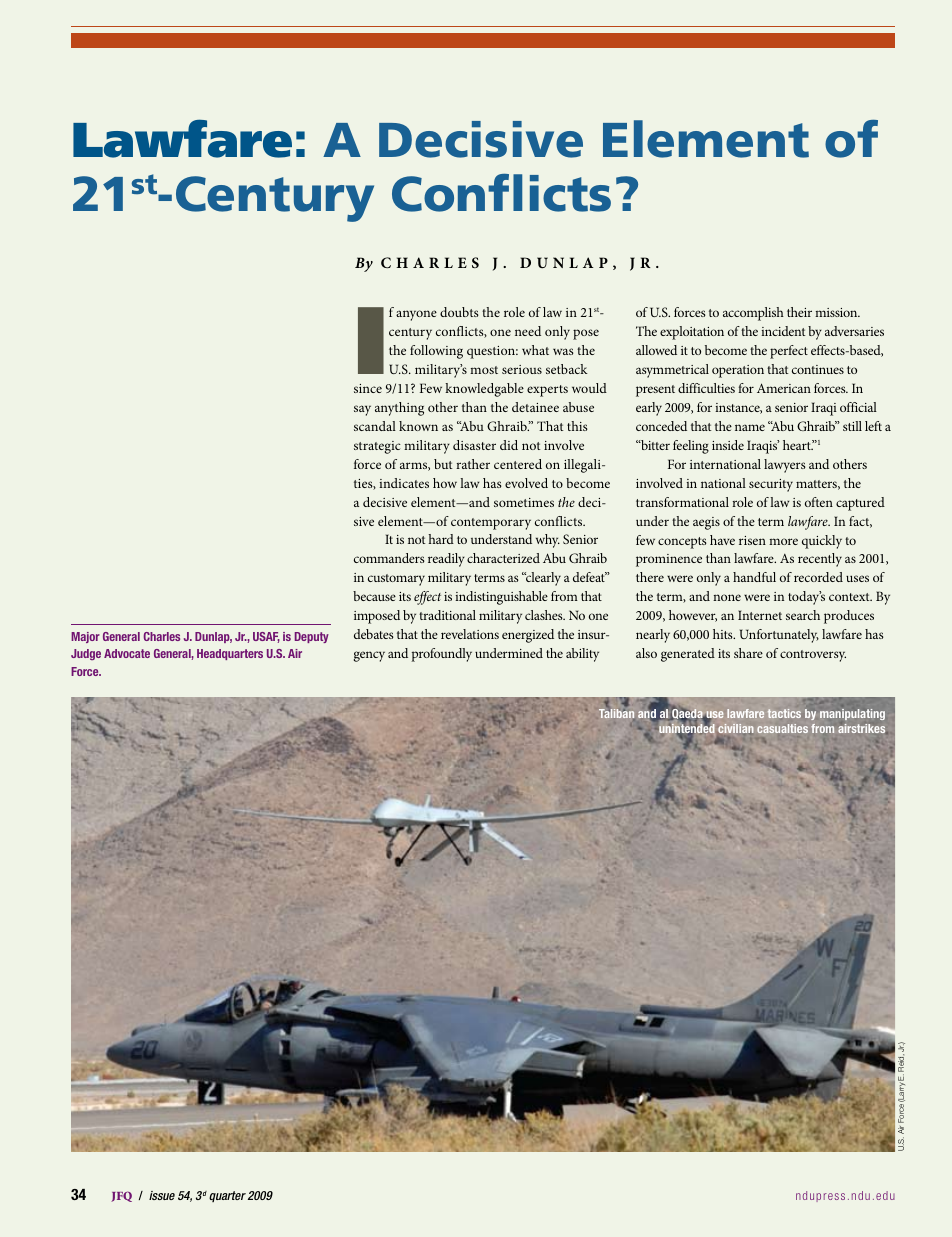  What do you see at coordinates (86, 654) in the image?
I see `Judge` at bounding box center [86, 654].
